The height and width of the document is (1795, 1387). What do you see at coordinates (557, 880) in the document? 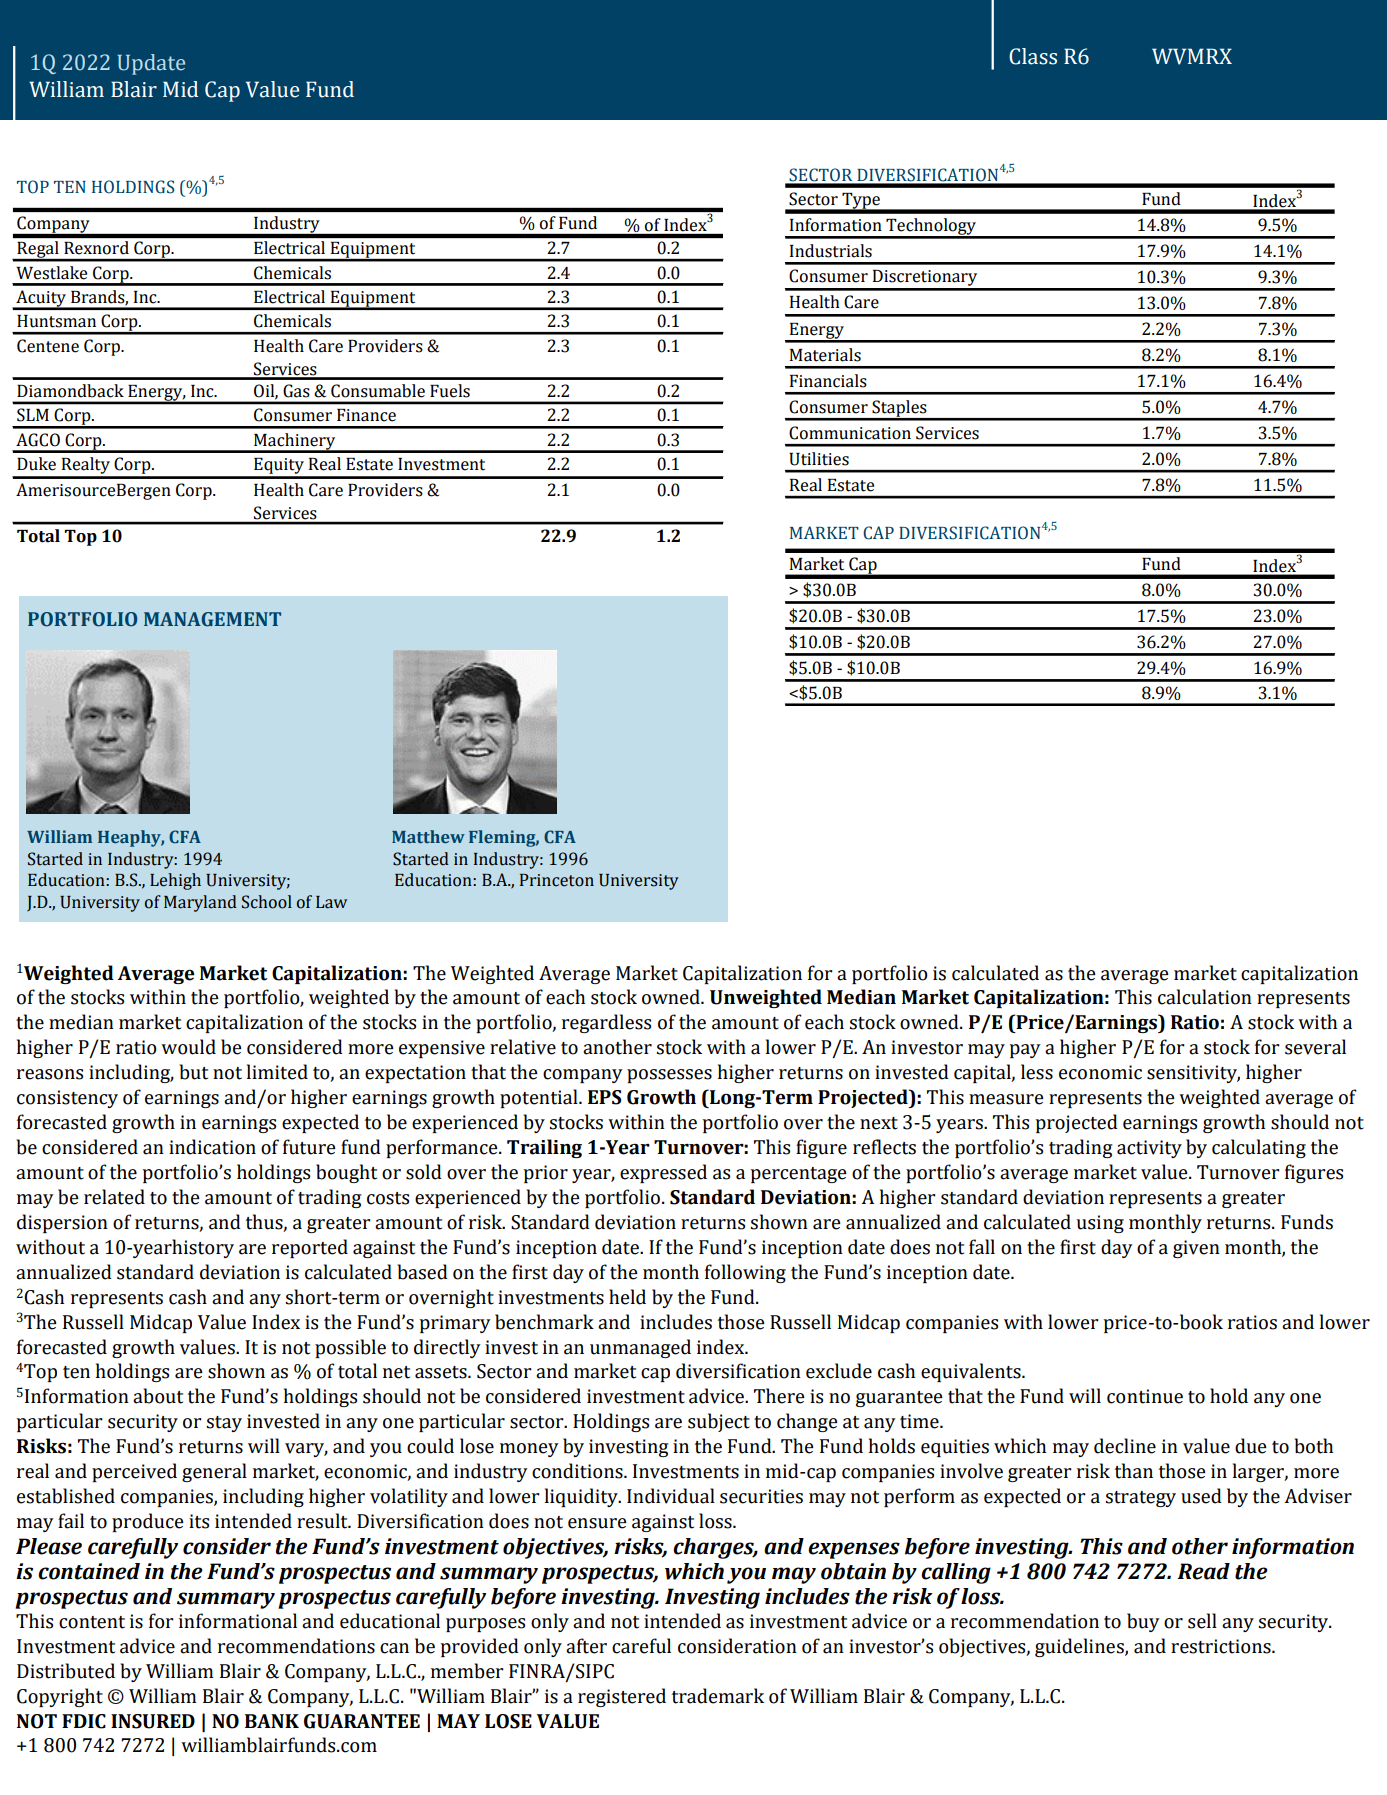
I see `Princeton` at bounding box center [557, 880].
